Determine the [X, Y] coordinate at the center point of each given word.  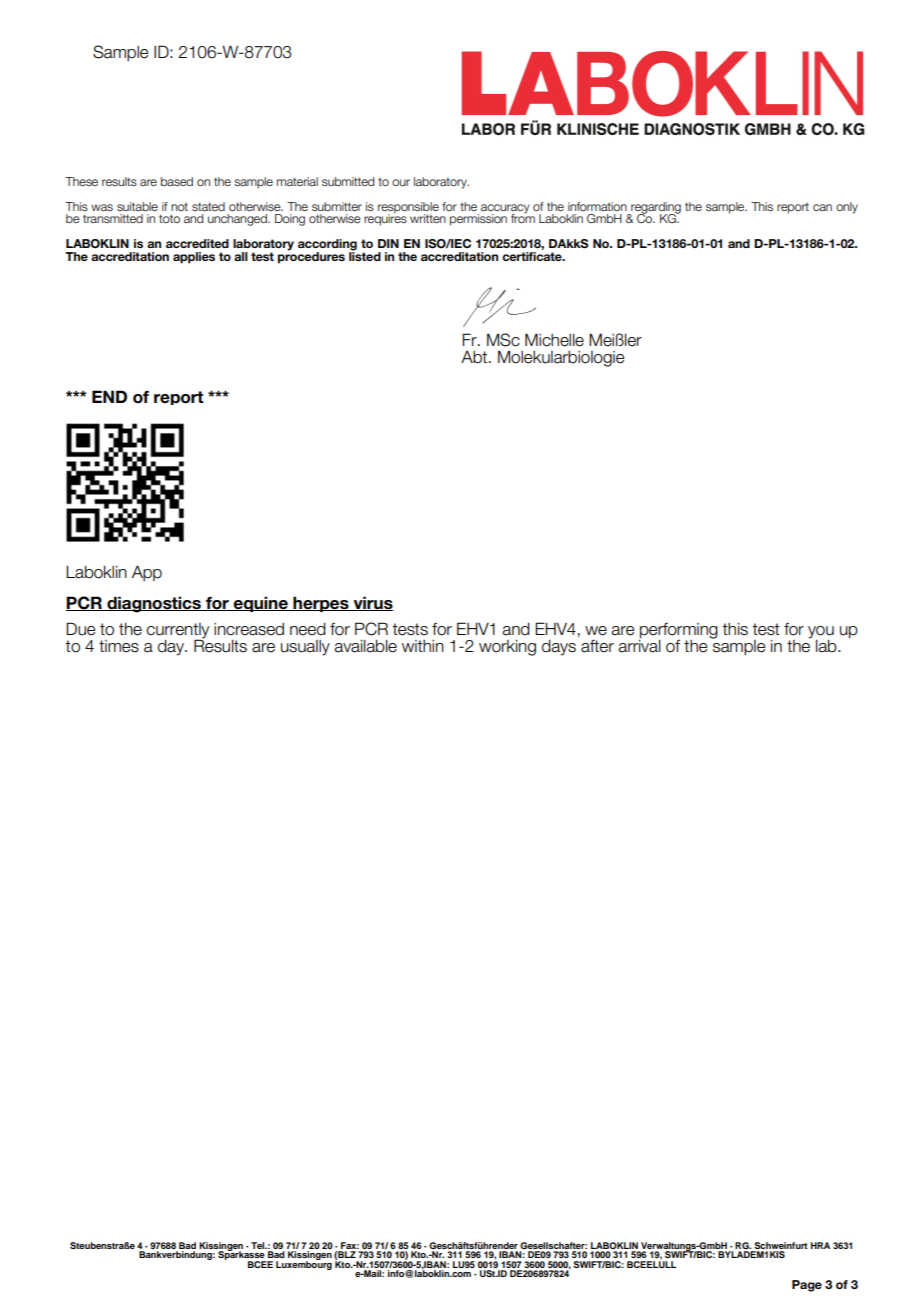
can [822, 207]
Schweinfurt [780, 1247]
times [119, 646]
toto [169, 218]
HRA [820, 1245]
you [821, 632]
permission [478, 220]
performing [678, 632]
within [423, 646]
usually [305, 648]
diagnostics [154, 604]
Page [807, 1286]
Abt [475, 357]
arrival [639, 645]
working [507, 648]
